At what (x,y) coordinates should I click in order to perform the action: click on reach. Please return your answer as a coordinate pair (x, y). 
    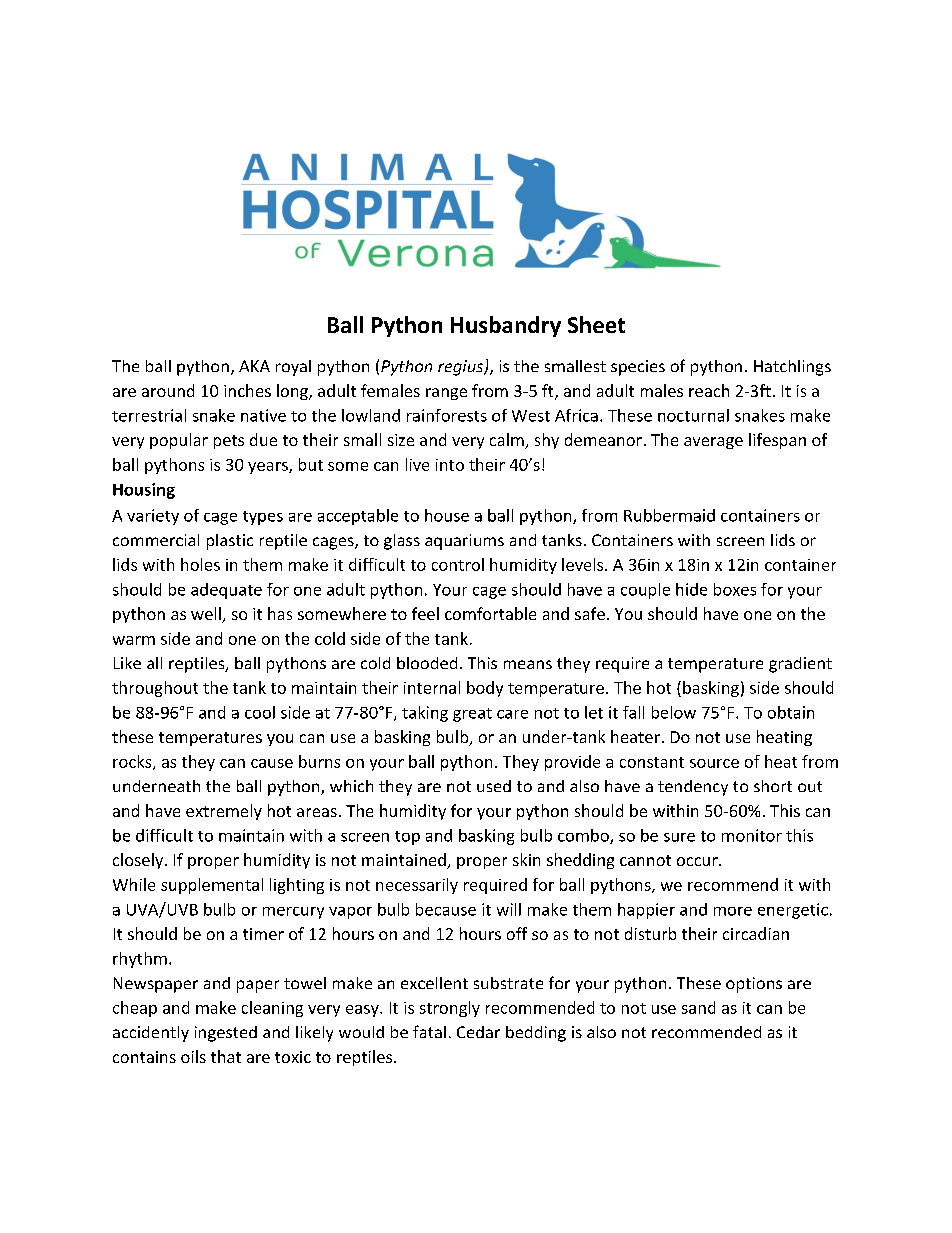
    Looking at the image, I should click on (709, 390).
